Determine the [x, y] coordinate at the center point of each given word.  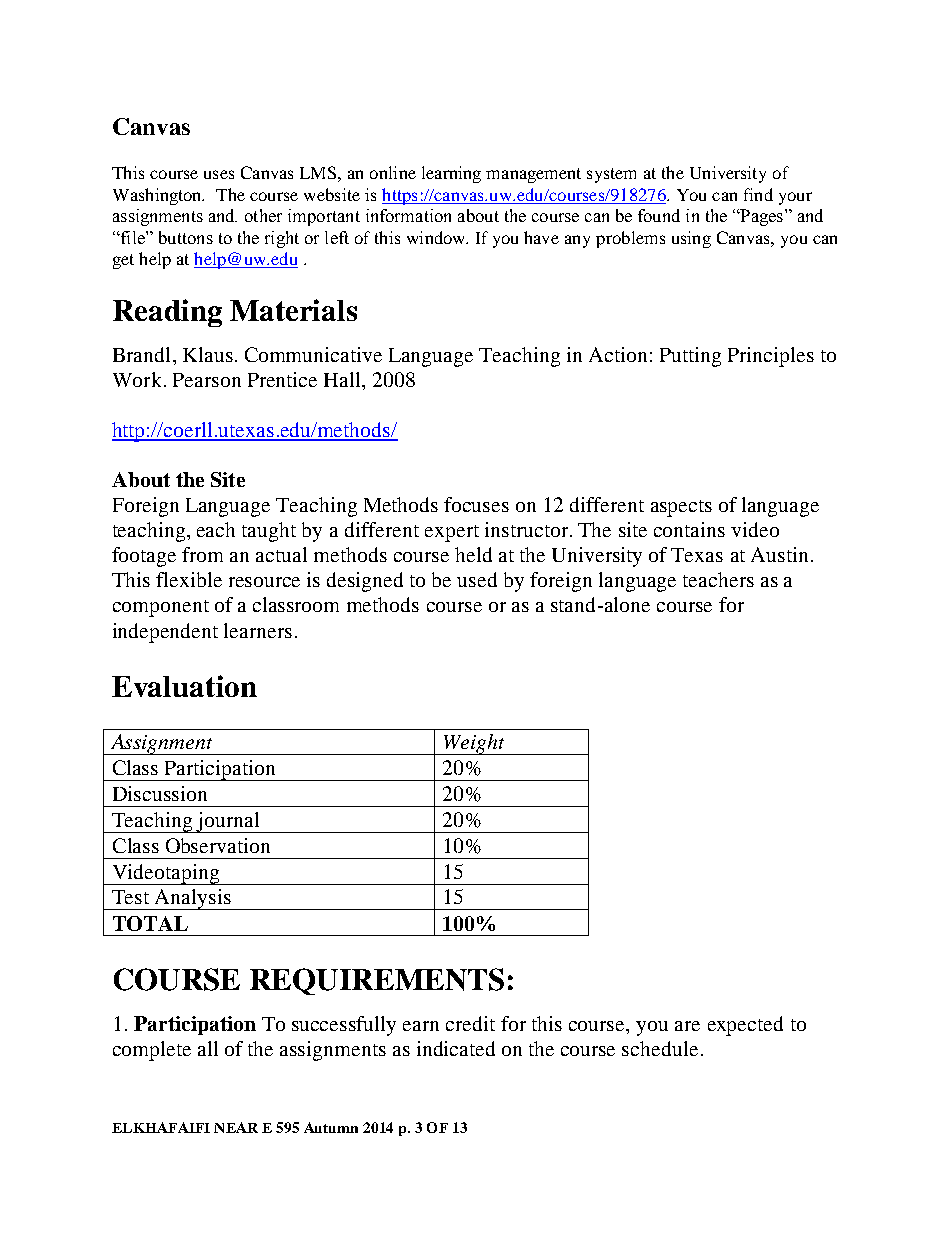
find [758, 194]
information [408, 215]
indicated [456, 1048]
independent [165, 633]
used [477, 579]
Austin [779, 554]
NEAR [236, 1127]
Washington [158, 196]
